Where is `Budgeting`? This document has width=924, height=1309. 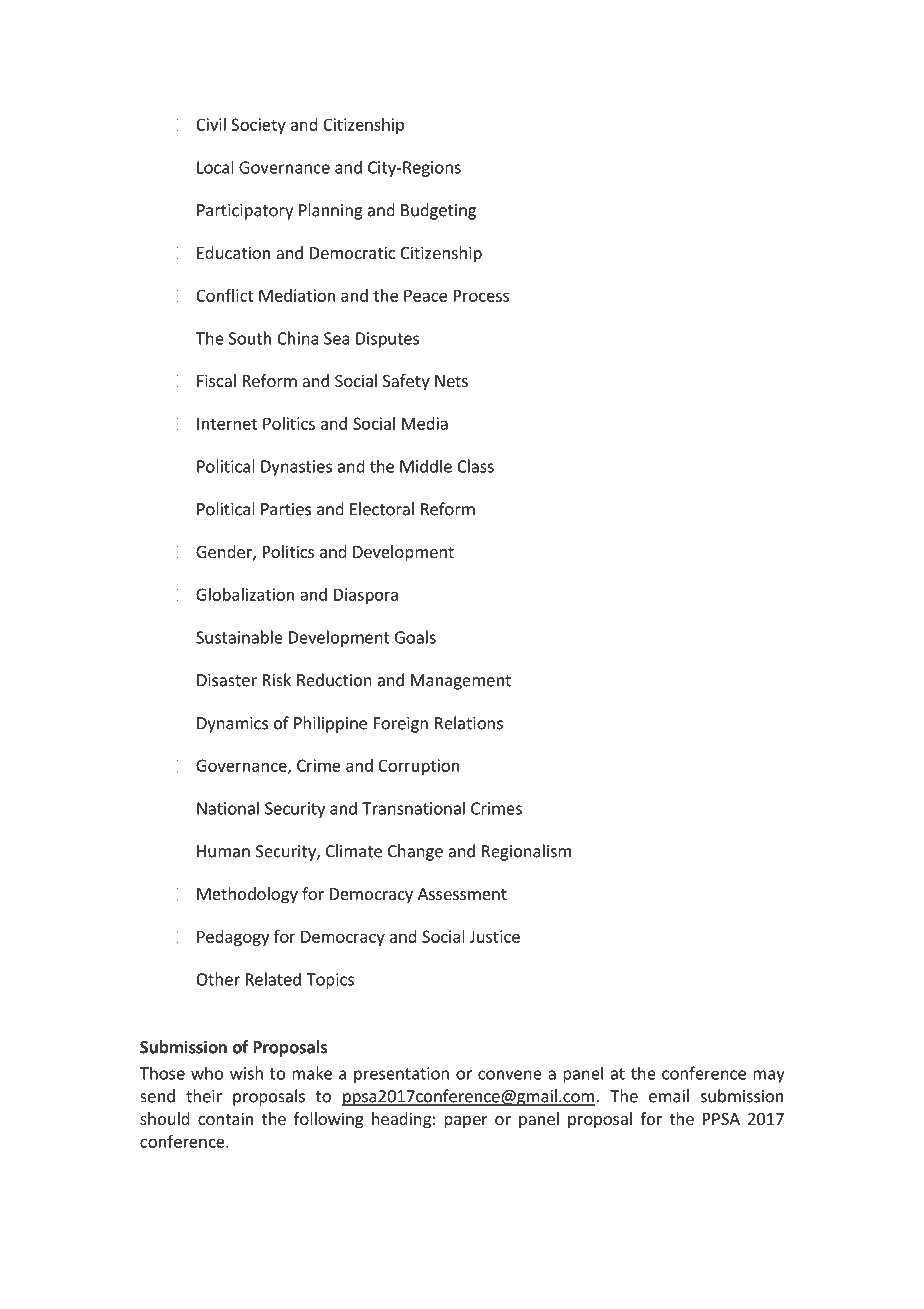 Budgeting is located at coordinates (438, 211).
